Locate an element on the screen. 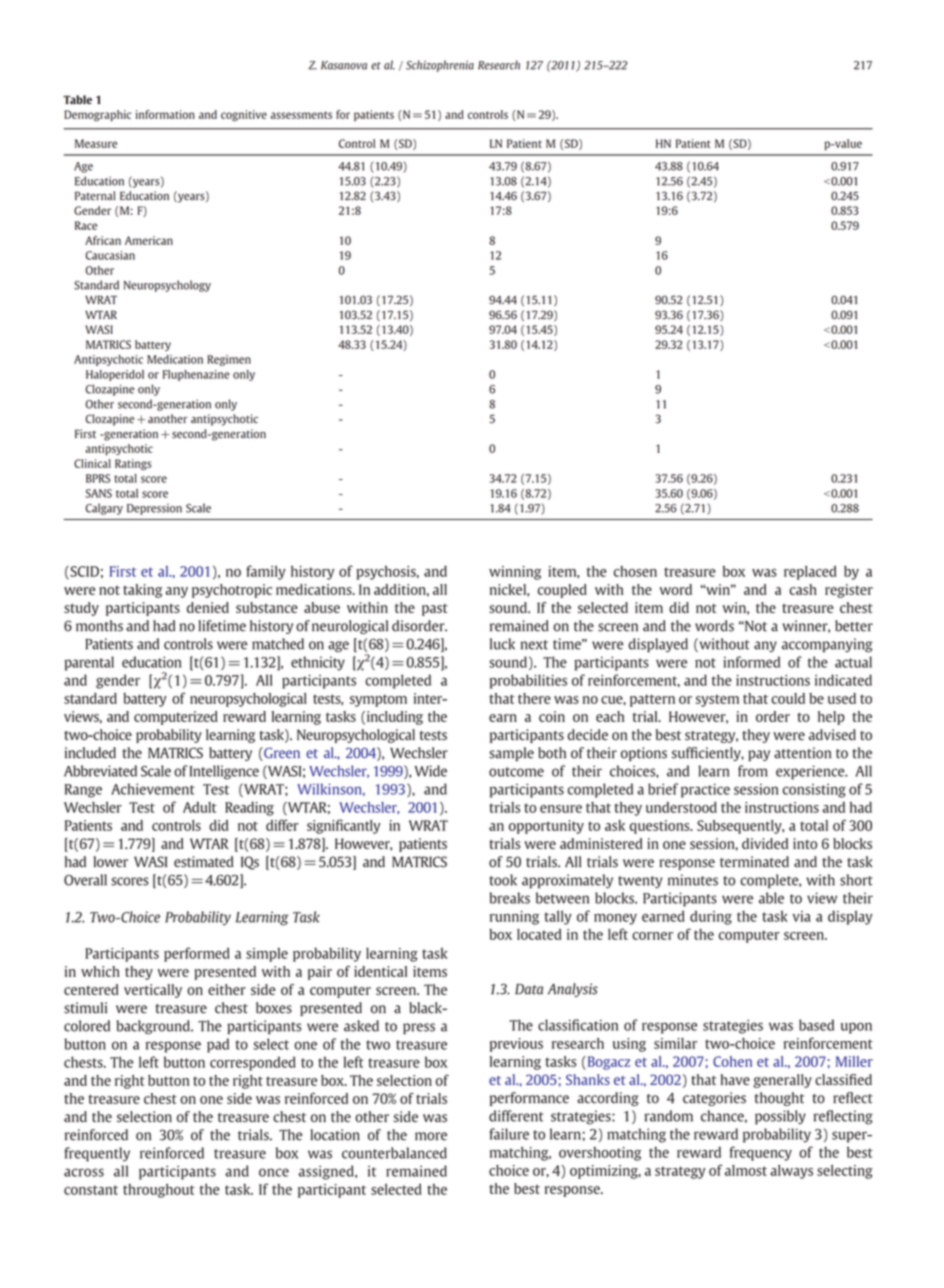 The height and width of the screenshot is (1288, 944). throughout is located at coordinates (159, 1191).
